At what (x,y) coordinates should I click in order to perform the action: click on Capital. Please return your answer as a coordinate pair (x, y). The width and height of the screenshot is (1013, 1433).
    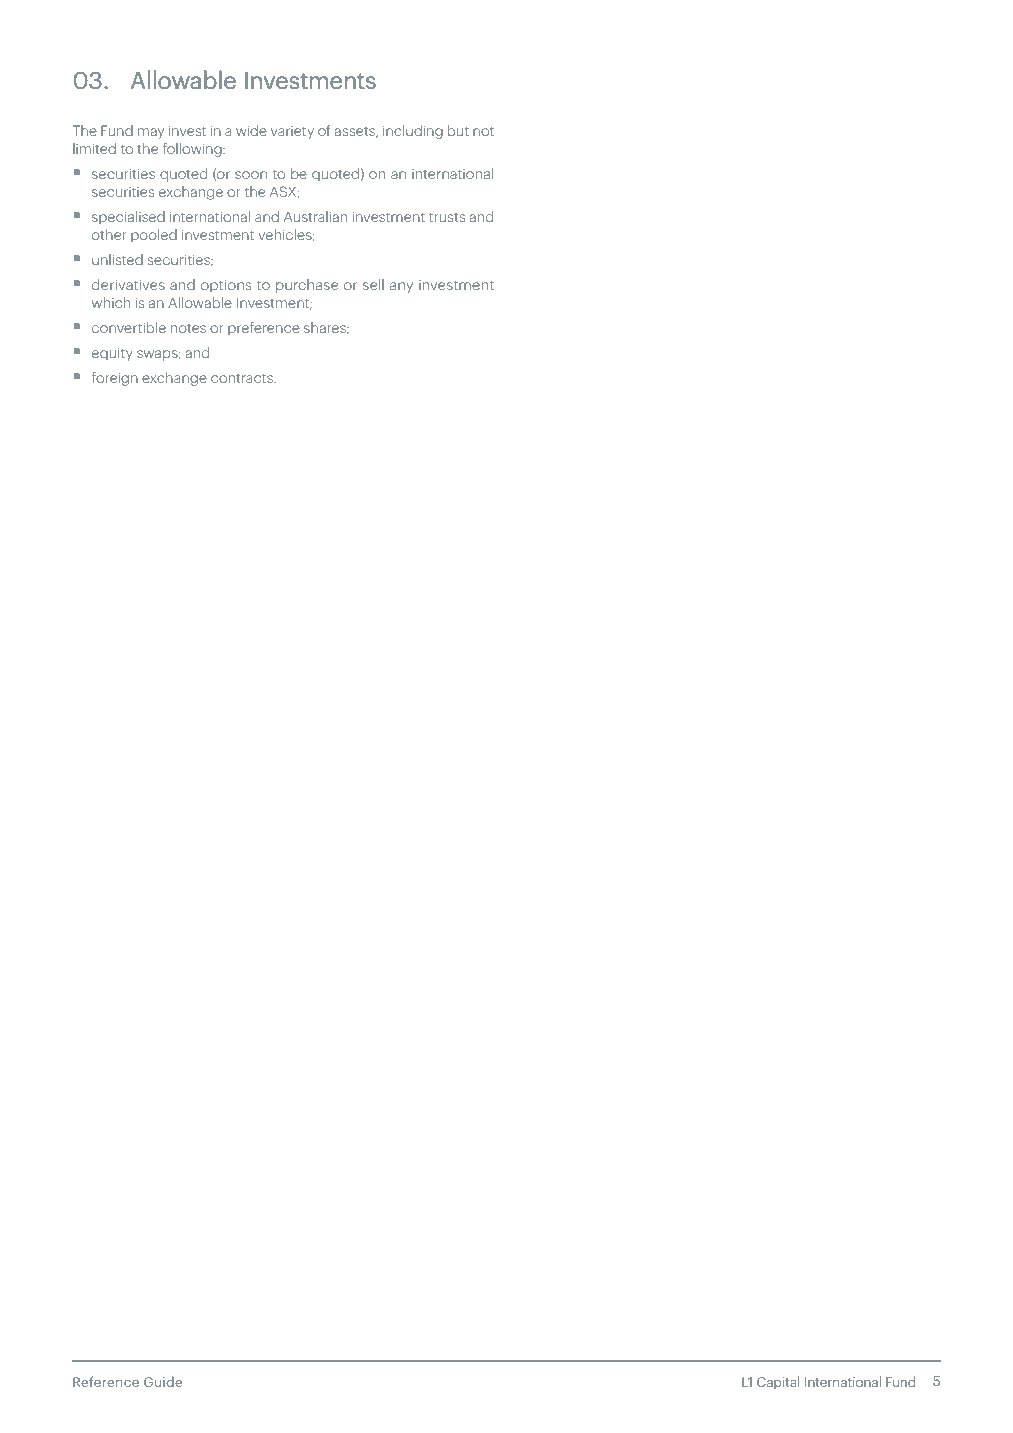
    Looking at the image, I should click on (778, 1382).
